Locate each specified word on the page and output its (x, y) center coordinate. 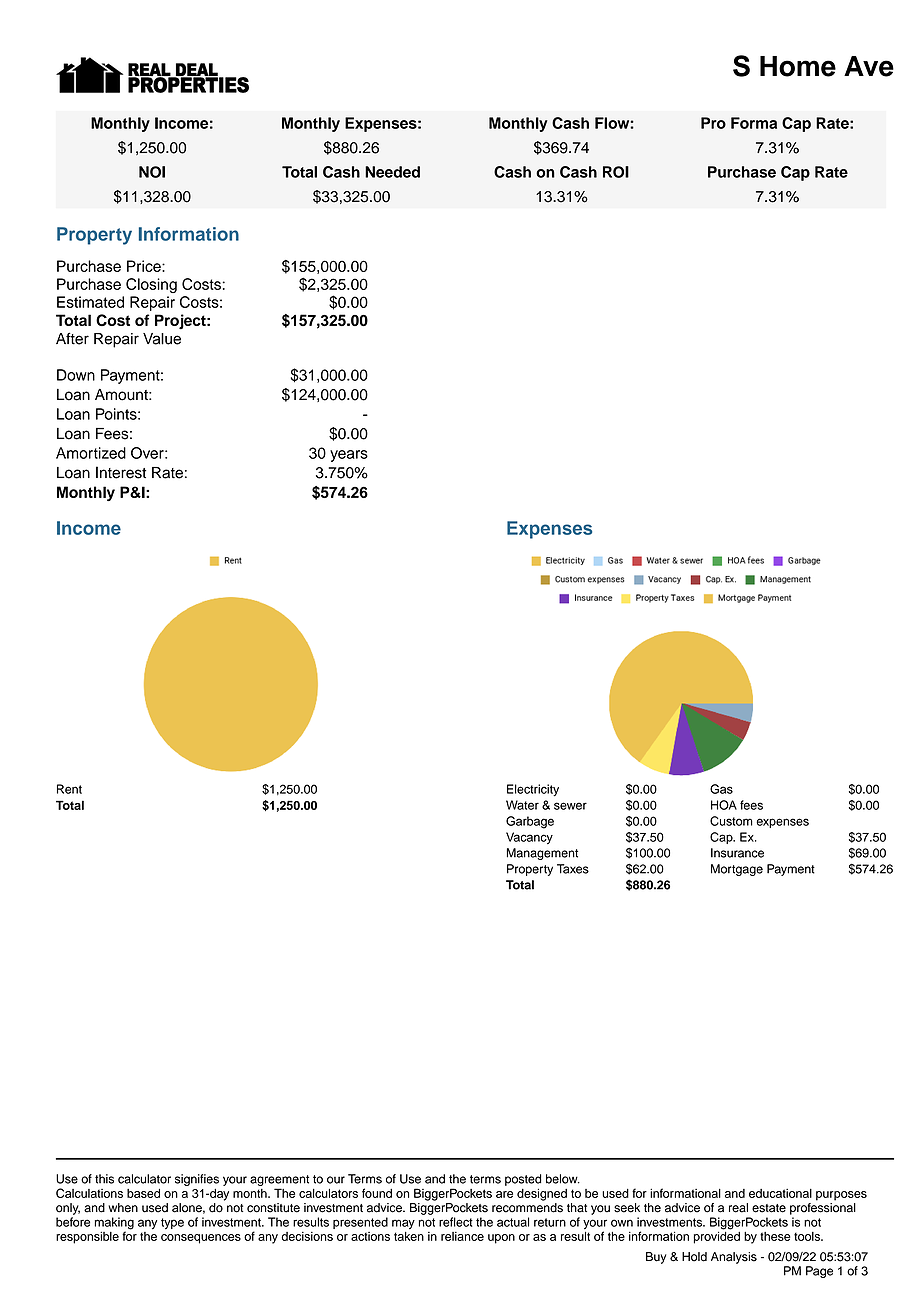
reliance (462, 1236)
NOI (152, 172)
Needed (392, 172)
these (775, 1236)
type (172, 1223)
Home (798, 66)
